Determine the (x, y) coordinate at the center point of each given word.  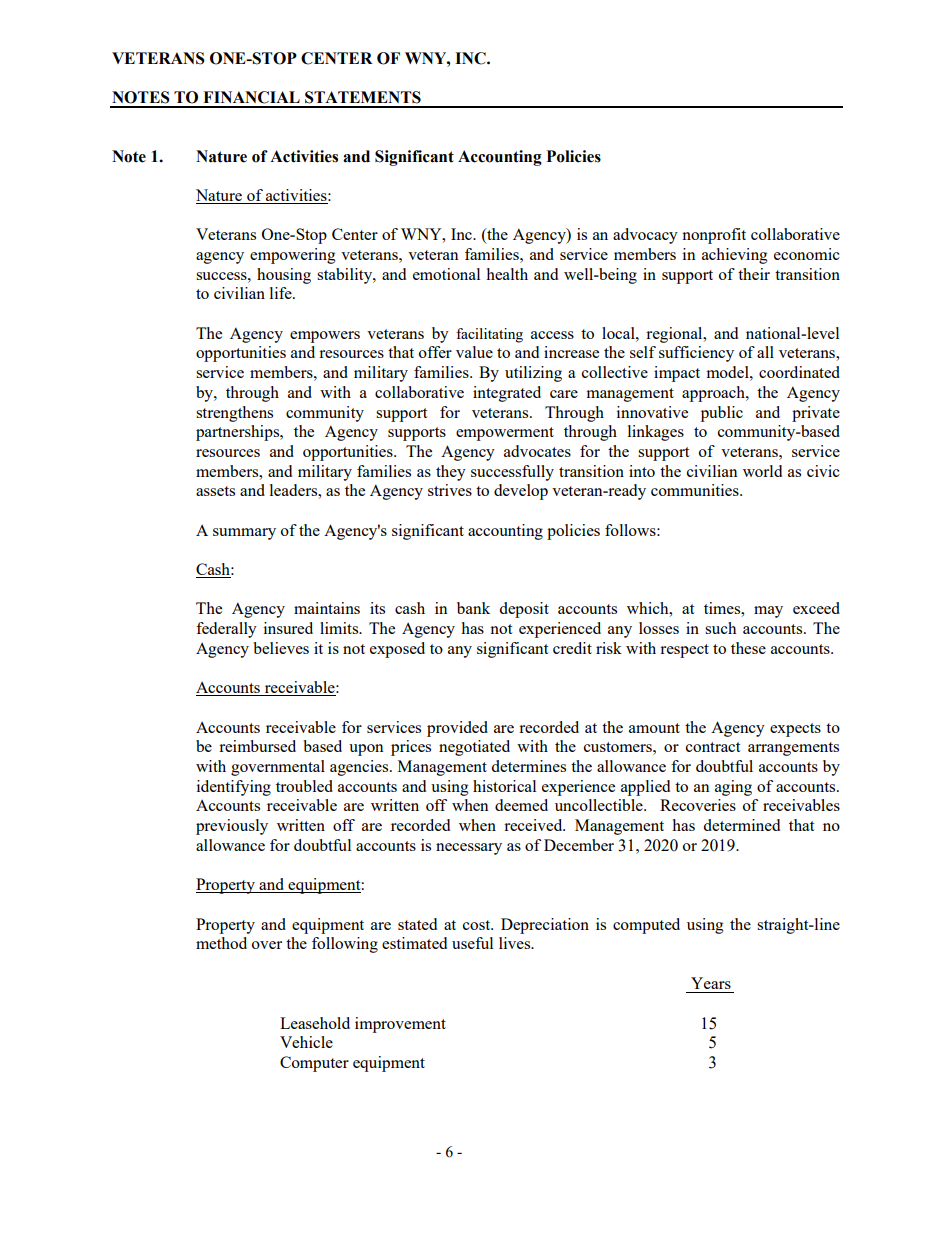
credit (572, 648)
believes (281, 648)
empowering (293, 256)
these (748, 648)
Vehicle (306, 1042)
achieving (735, 256)
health (507, 274)
